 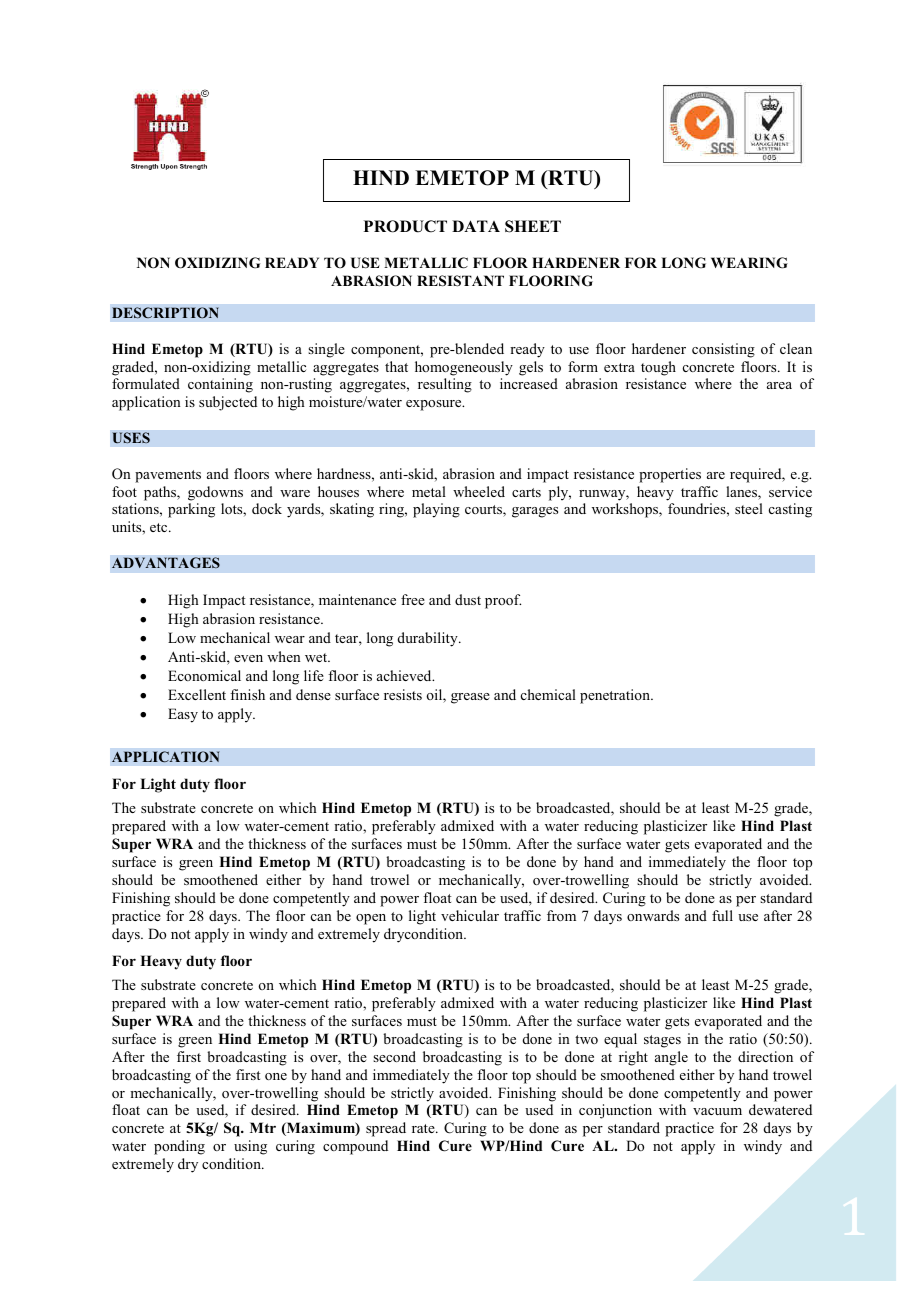 What do you see at coordinates (165, 312) in the page?
I see `DESCRIPTION` at bounding box center [165, 312].
